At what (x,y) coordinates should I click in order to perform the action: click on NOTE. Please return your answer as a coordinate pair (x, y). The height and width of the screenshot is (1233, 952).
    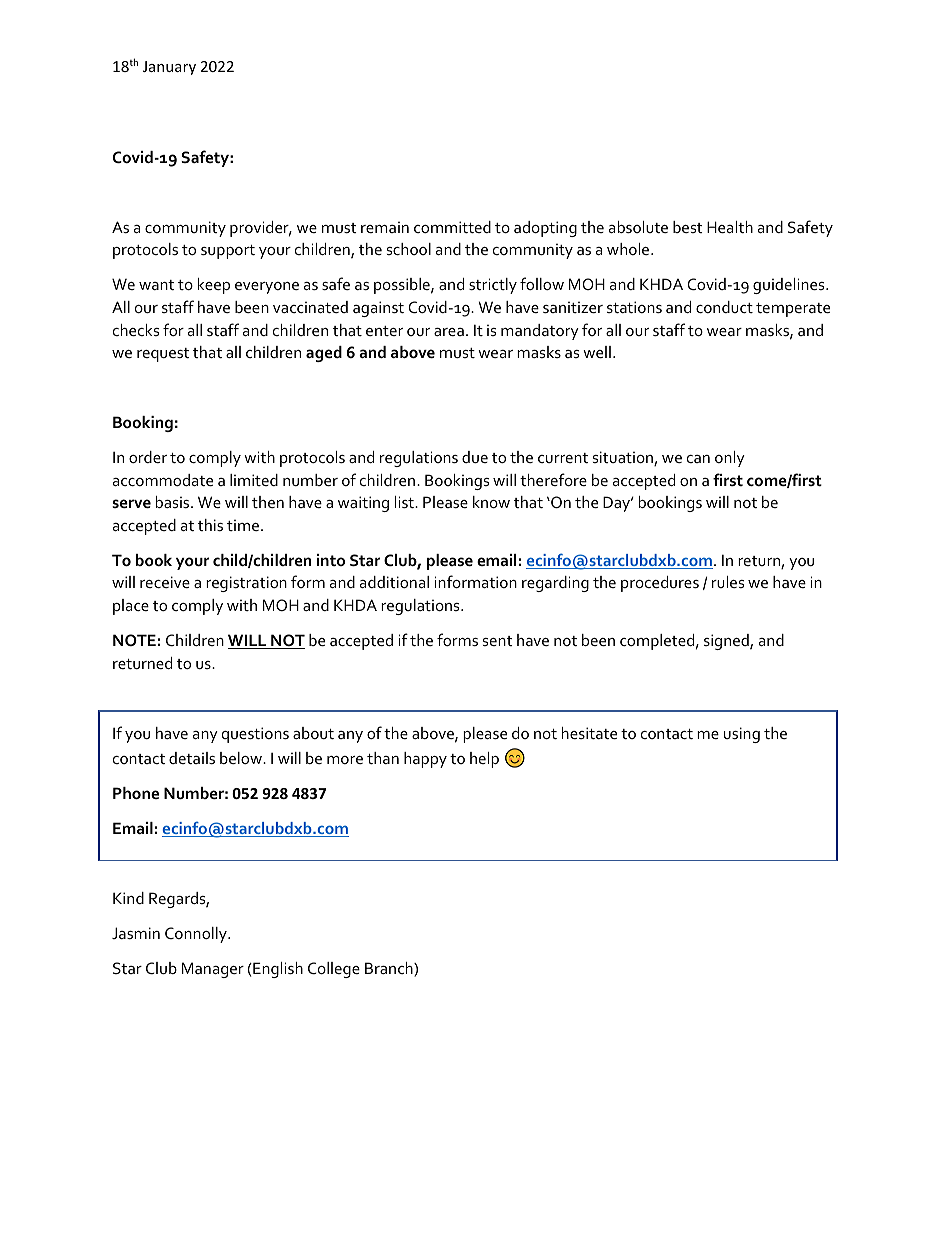
    Looking at the image, I should click on (134, 640).
